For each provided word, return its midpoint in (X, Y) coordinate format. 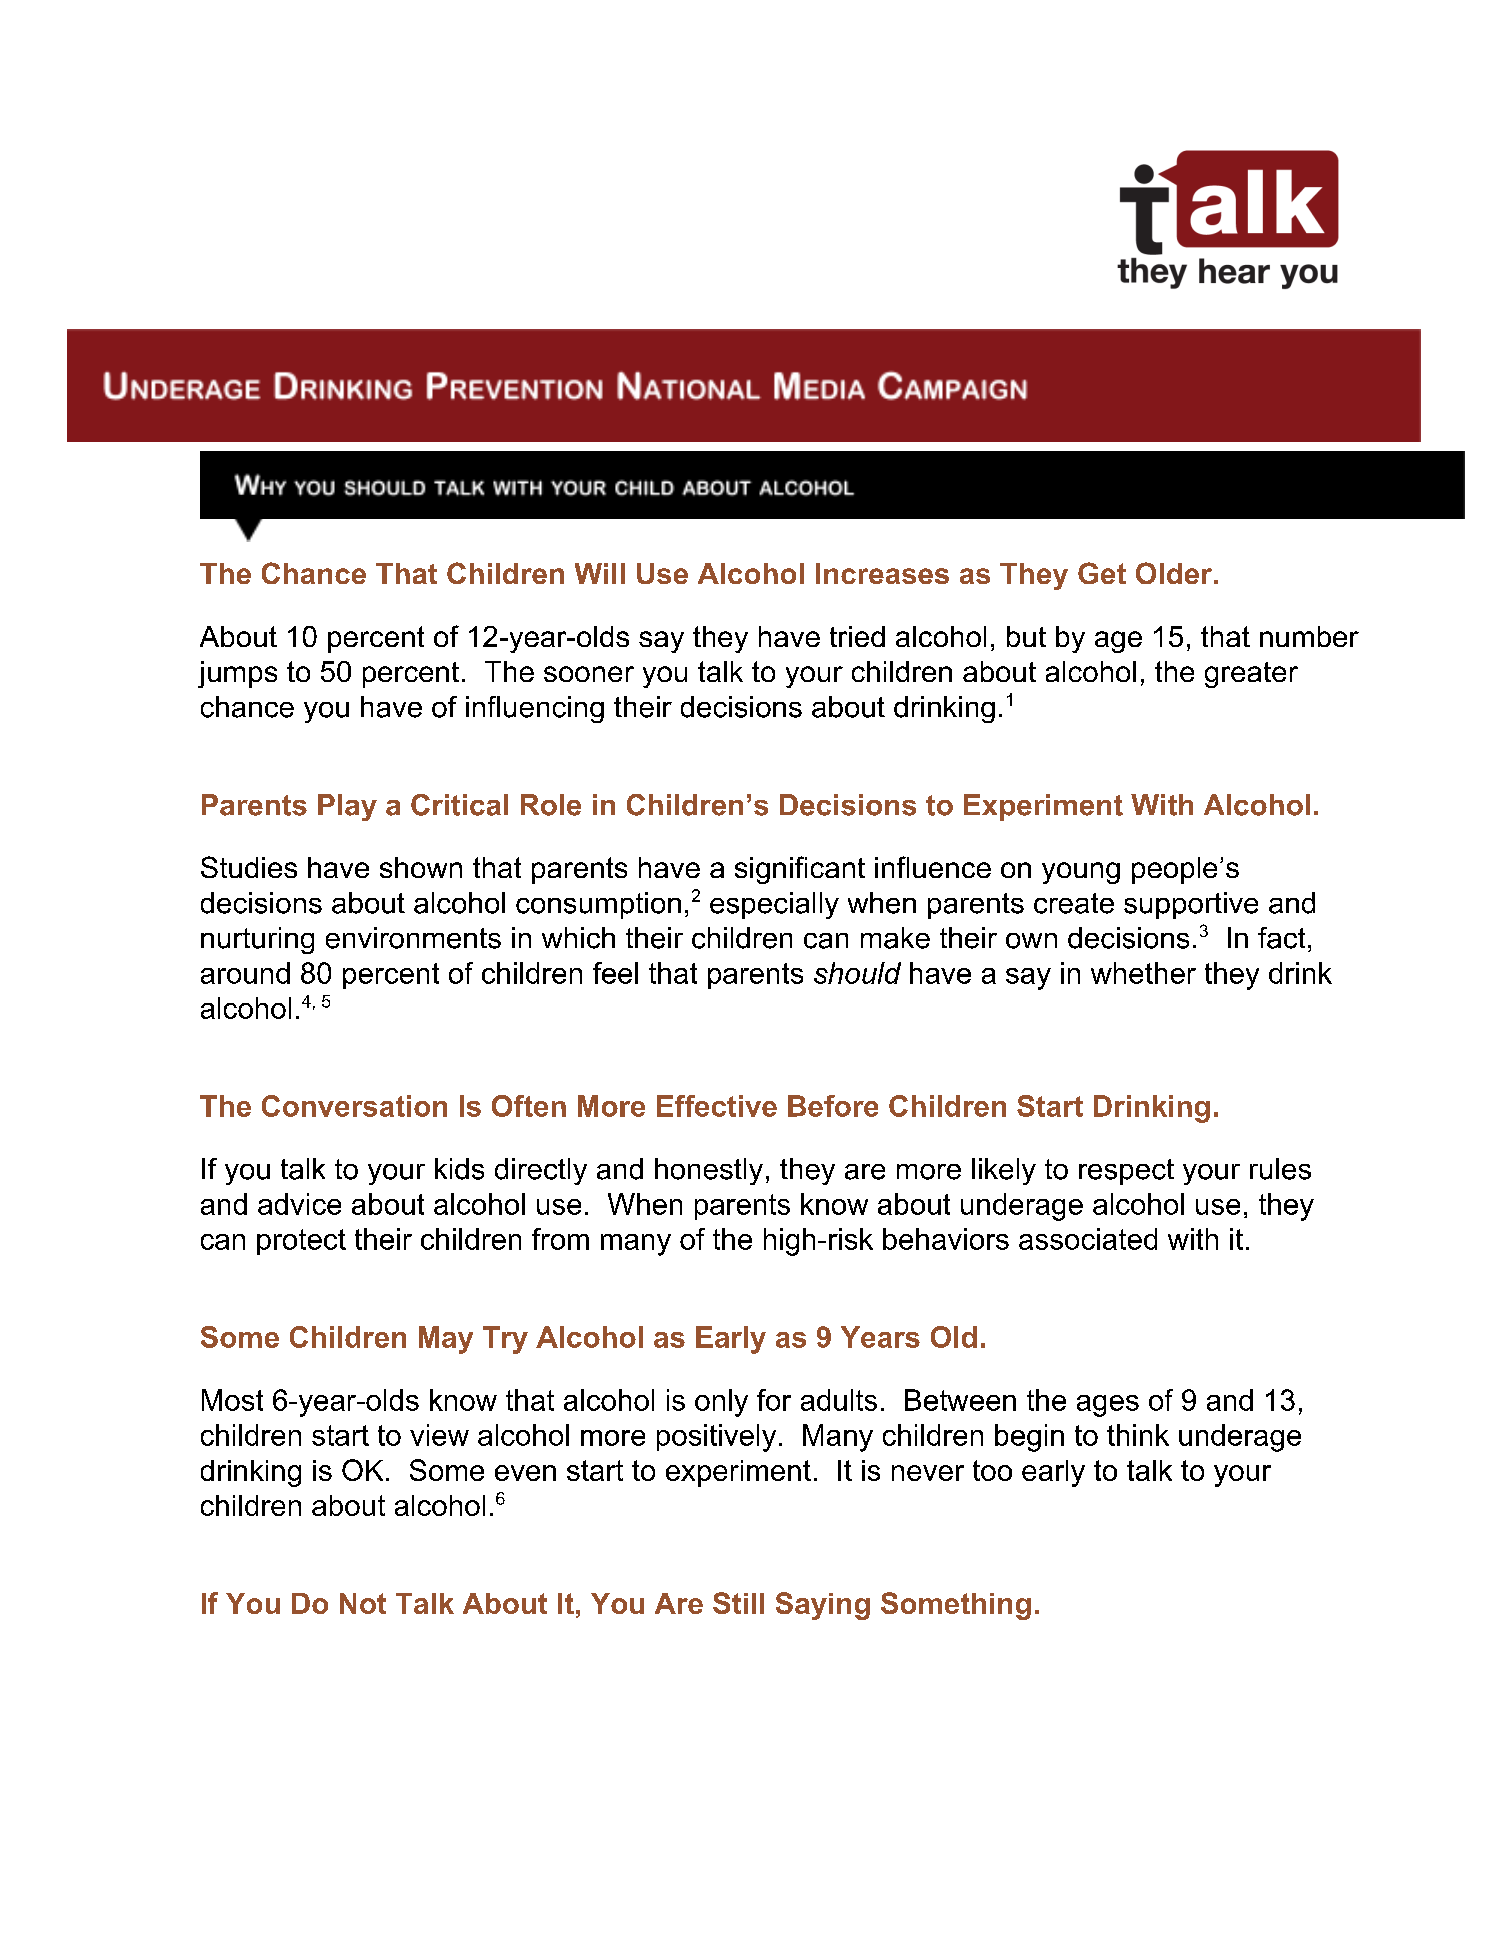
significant (800, 870)
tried (857, 636)
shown (421, 867)
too (992, 1470)
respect (1126, 1172)
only (721, 1403)
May (446, 1340)
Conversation (354, 1106)
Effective (717, 1106)
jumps (237, 674)
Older (1174, 573)
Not (363, 1603)
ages (1108, 1406)
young (1081, 873)
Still (738, 1603)
